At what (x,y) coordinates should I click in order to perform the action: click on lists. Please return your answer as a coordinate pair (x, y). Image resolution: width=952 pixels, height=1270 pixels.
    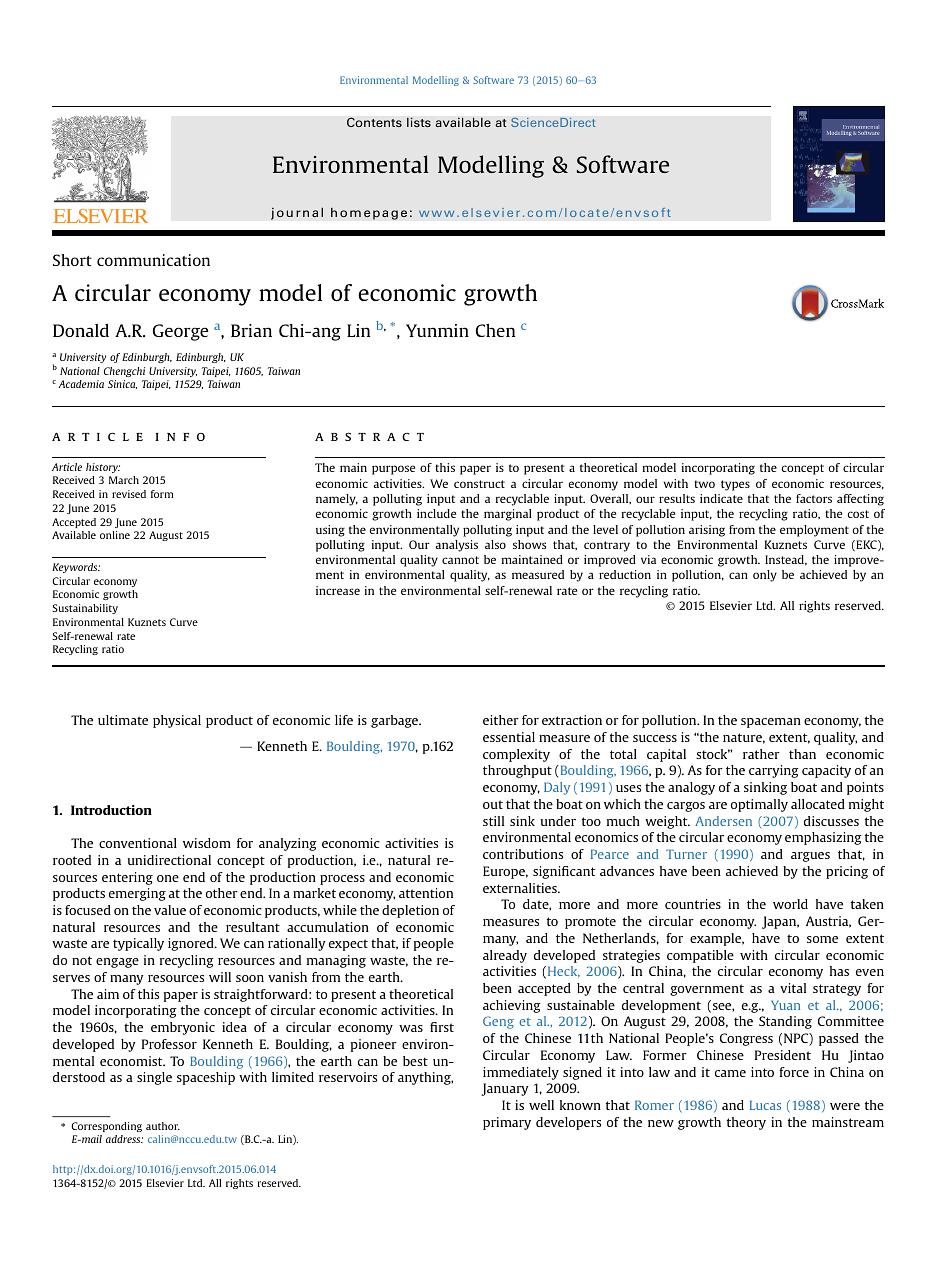
    Looking at the image, I should click on (419, 122).
